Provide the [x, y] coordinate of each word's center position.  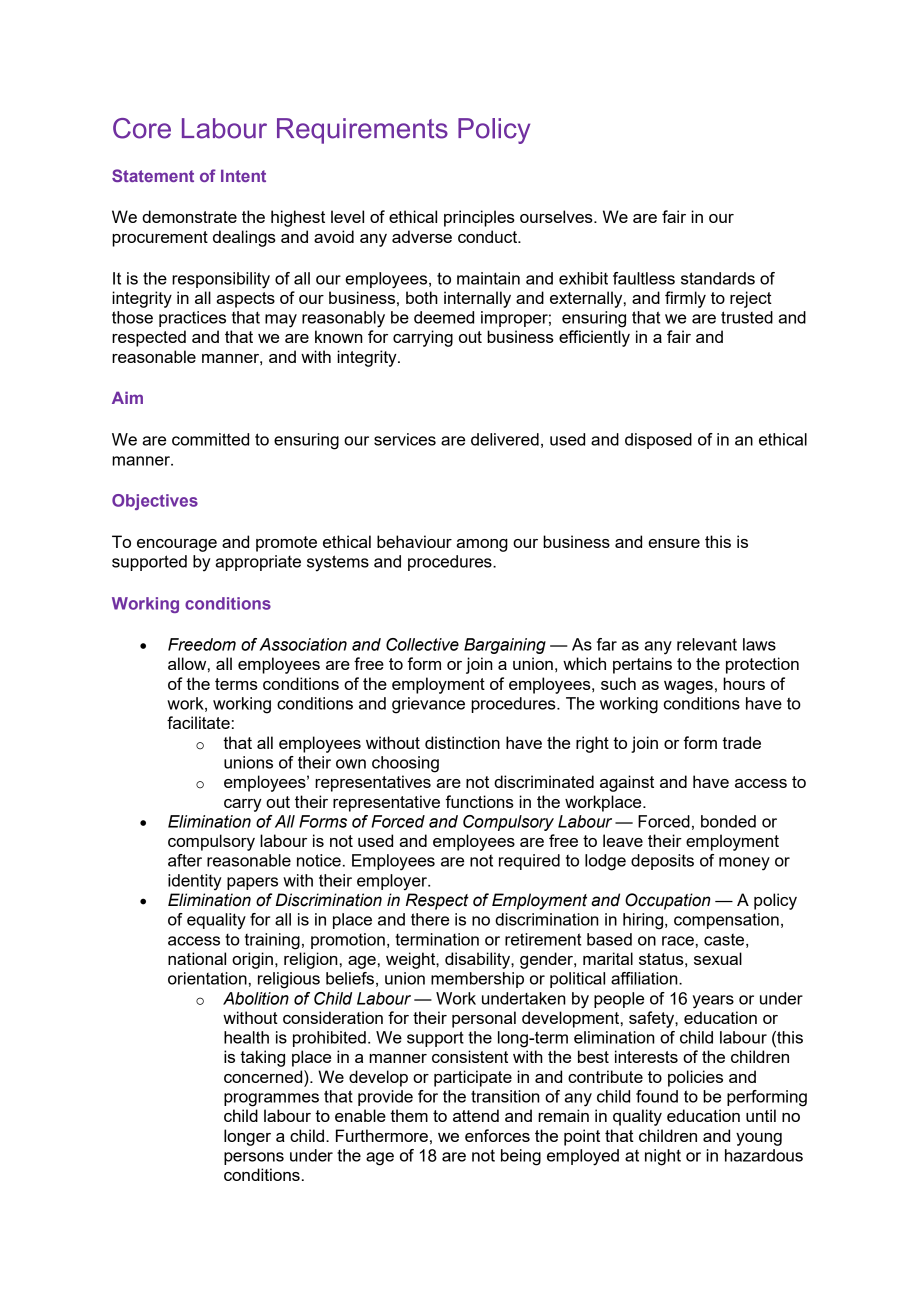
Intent [243, 175]
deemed [444, 317]
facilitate [198, 722]
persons [254, 1158]
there [430, 919]
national [197, 958]
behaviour [414, 541]
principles [479, 218]
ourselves [557, 216]
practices [192, 319]
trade [741, 742]
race [678, 941]
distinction [462, 742]
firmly [685, 299]
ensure [674, 543]
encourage [177, 545]
